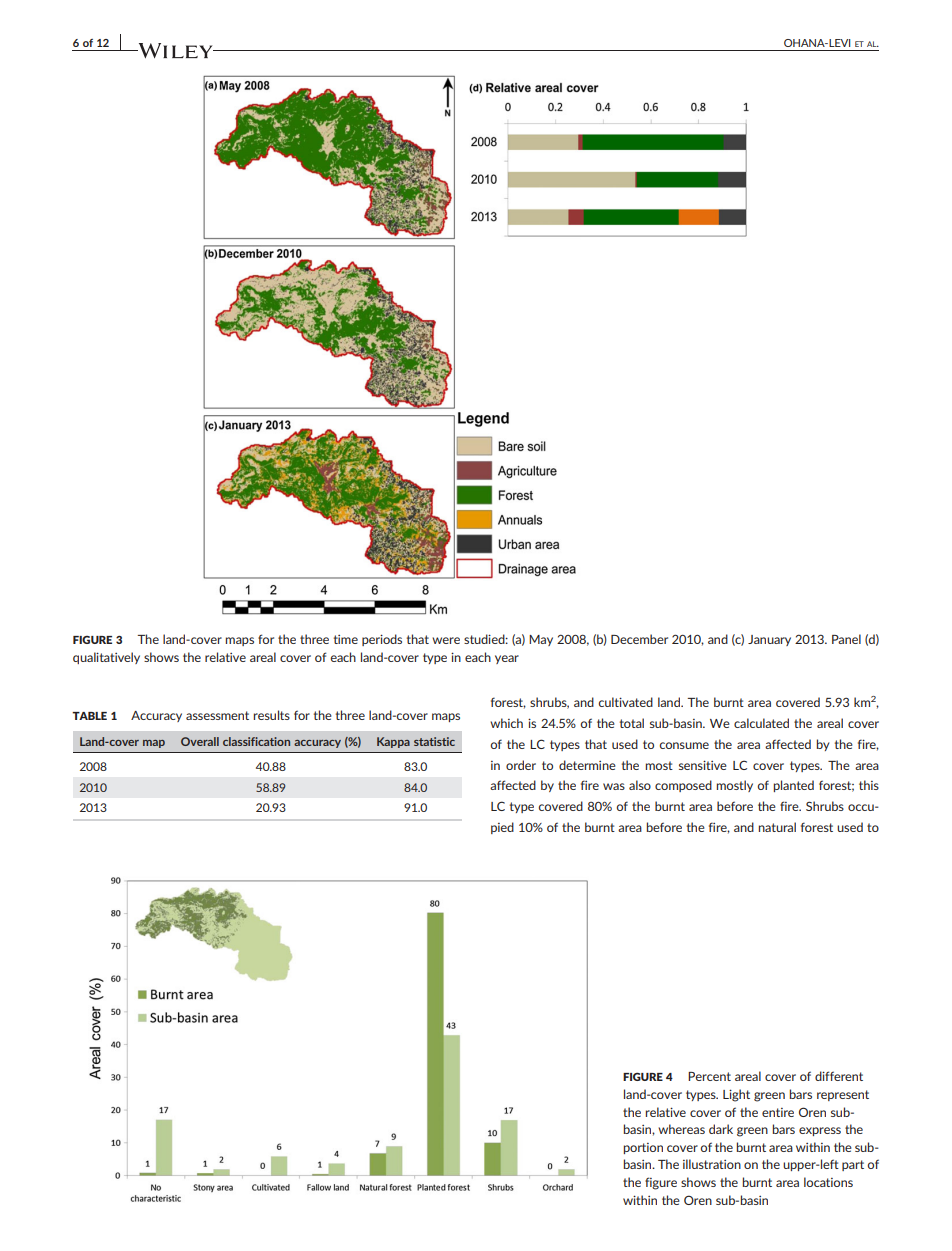  Describe the element at coordinates (709, 1076) in the screenshot. I see `Percent` at that location.
